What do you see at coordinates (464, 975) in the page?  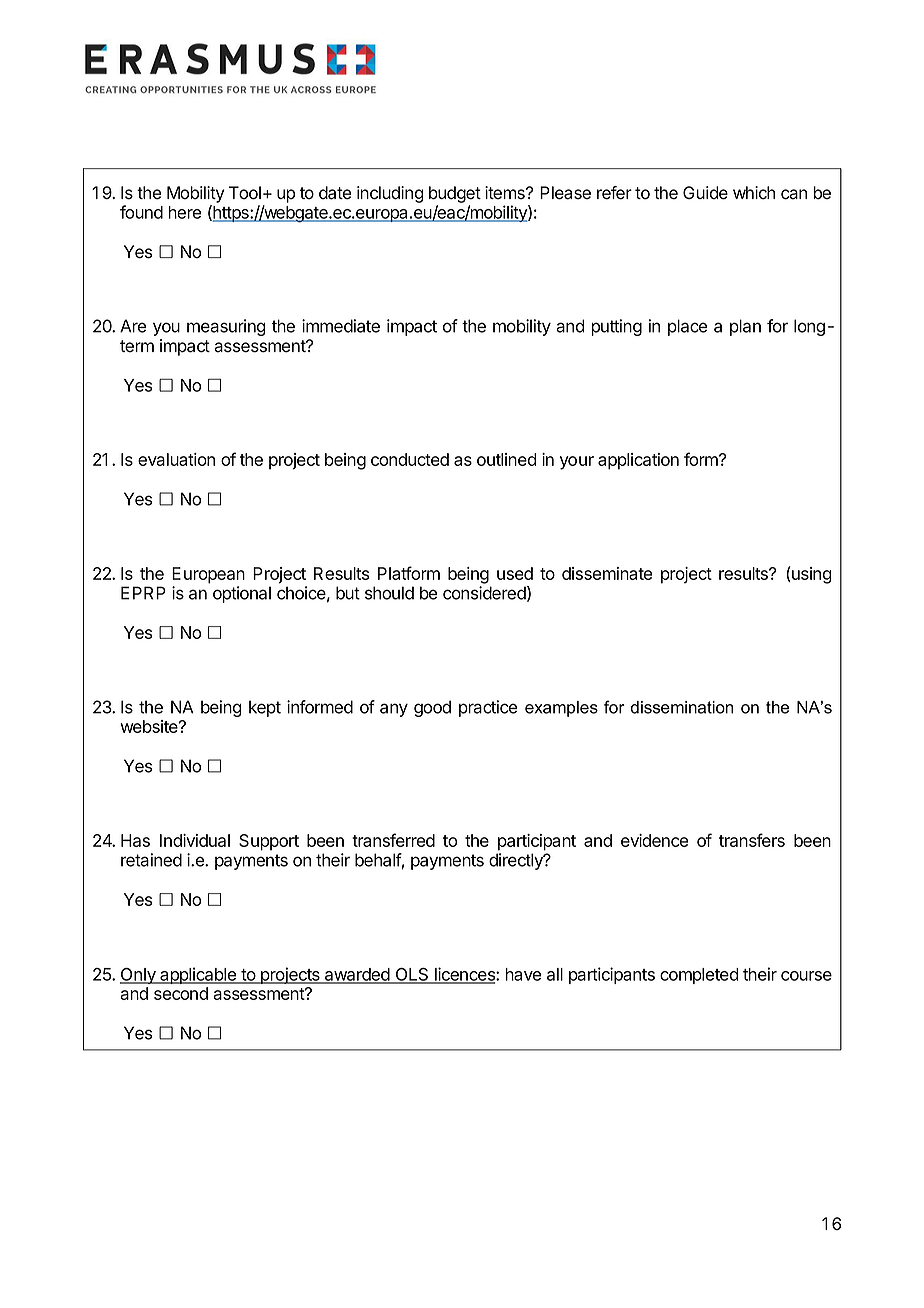 I see `licences` at bounding box center [464, 975].
